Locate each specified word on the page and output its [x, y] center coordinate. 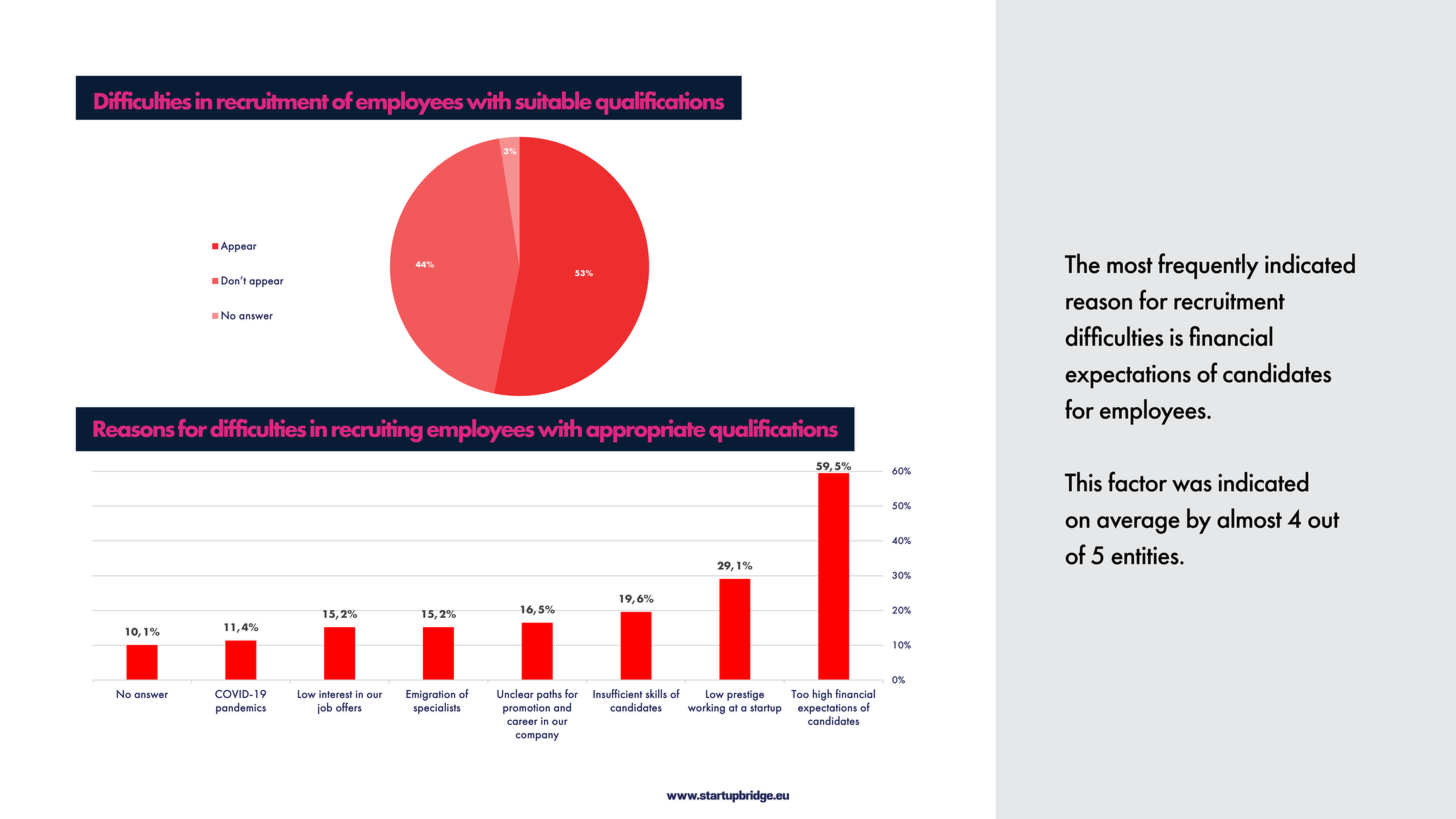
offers [349, 707]
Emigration [430, 696]
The [1082, 263]
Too [800, 694]
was [1192, 485]
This [1083, 482]
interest [335, 694]
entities [1146, 555]
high [822, 695]
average [1138, 525]
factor [1137, 481]
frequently [1208, 266]
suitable [553, 100]
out [1324, 520]
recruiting [377, 430]
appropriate [645, 430]
